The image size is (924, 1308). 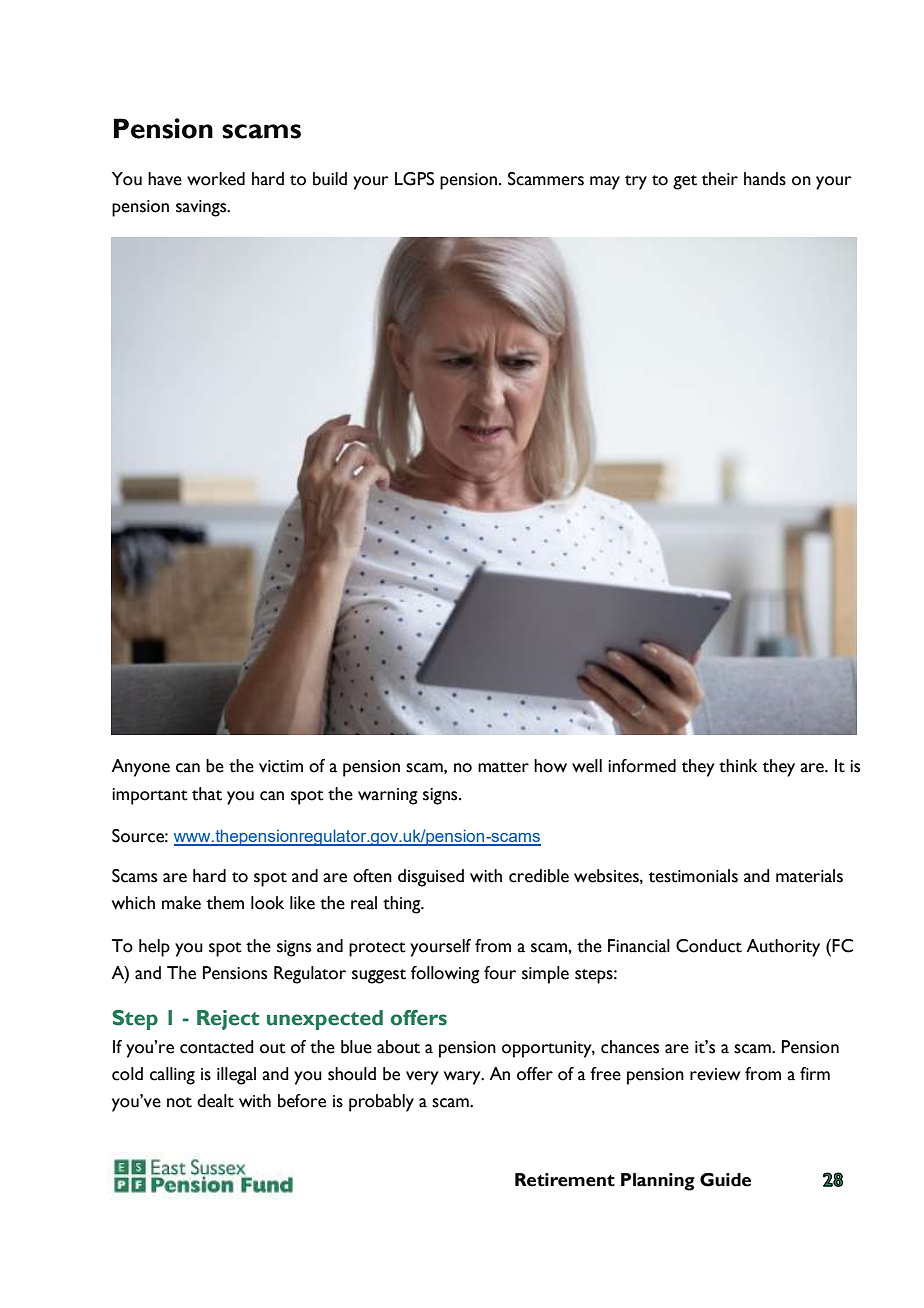 What do you see at coordinates (709, 946) in the image?
I see `Conduct` at bounding box center [709, 946].
